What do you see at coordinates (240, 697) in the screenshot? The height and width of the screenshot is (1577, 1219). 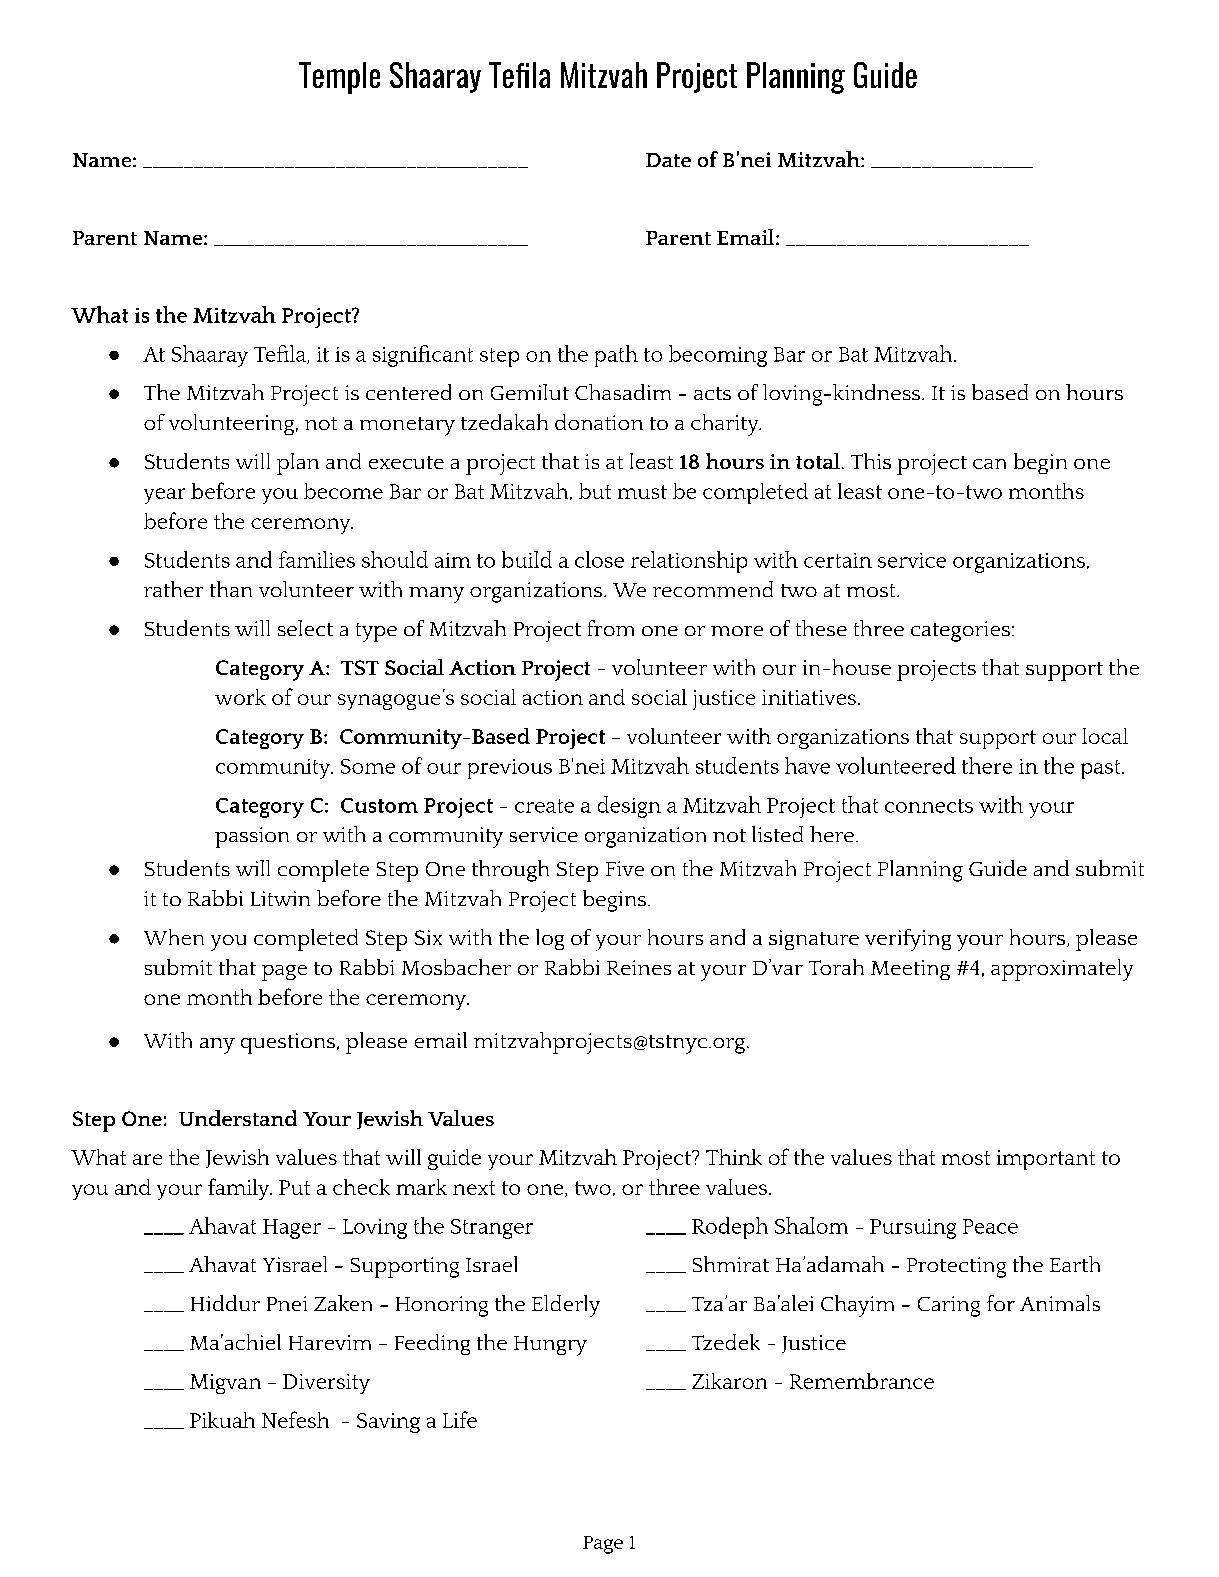 I see `work` at bounding box center [240, 697].
